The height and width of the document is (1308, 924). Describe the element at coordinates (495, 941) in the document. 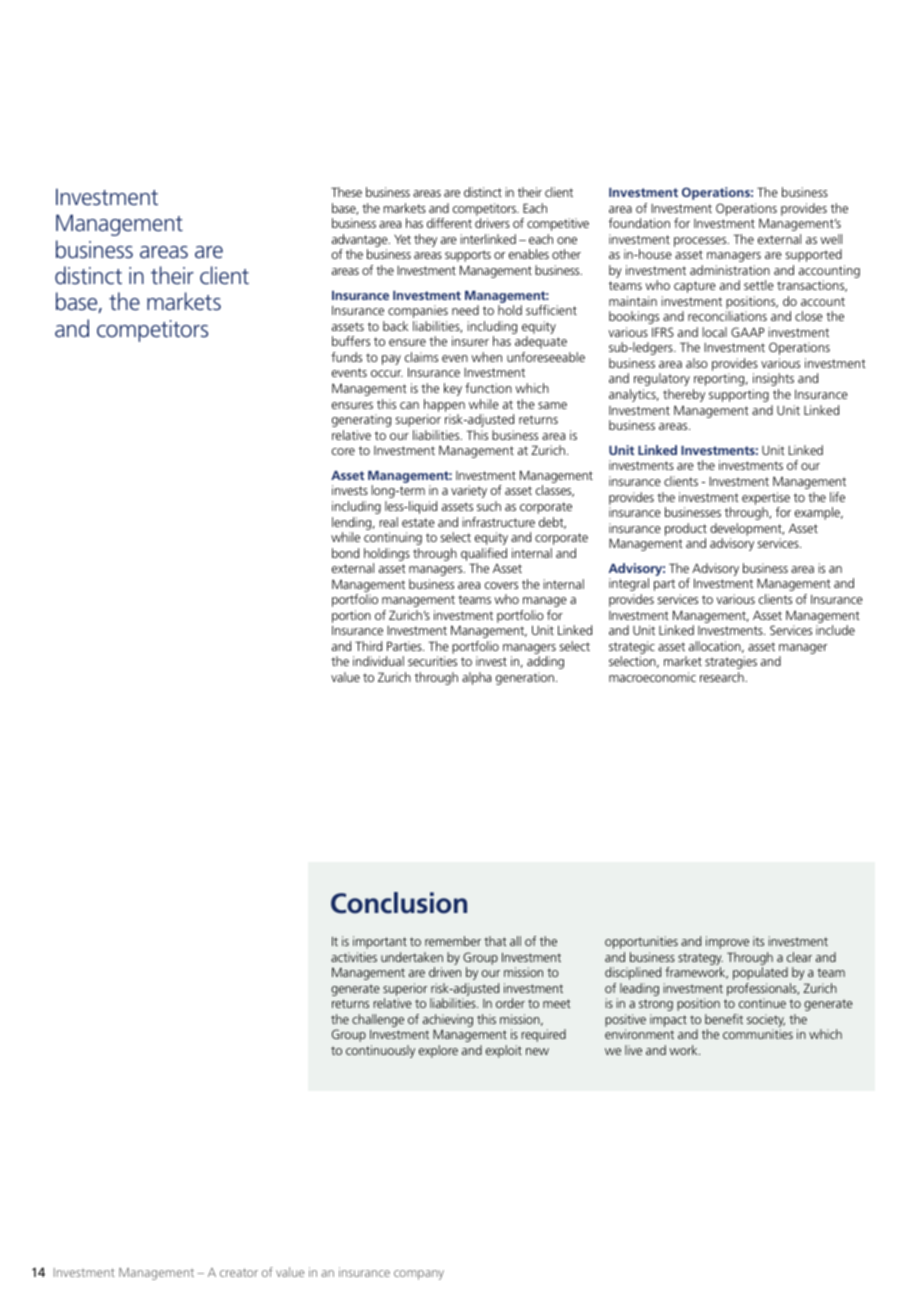

I see `that` at that location.
